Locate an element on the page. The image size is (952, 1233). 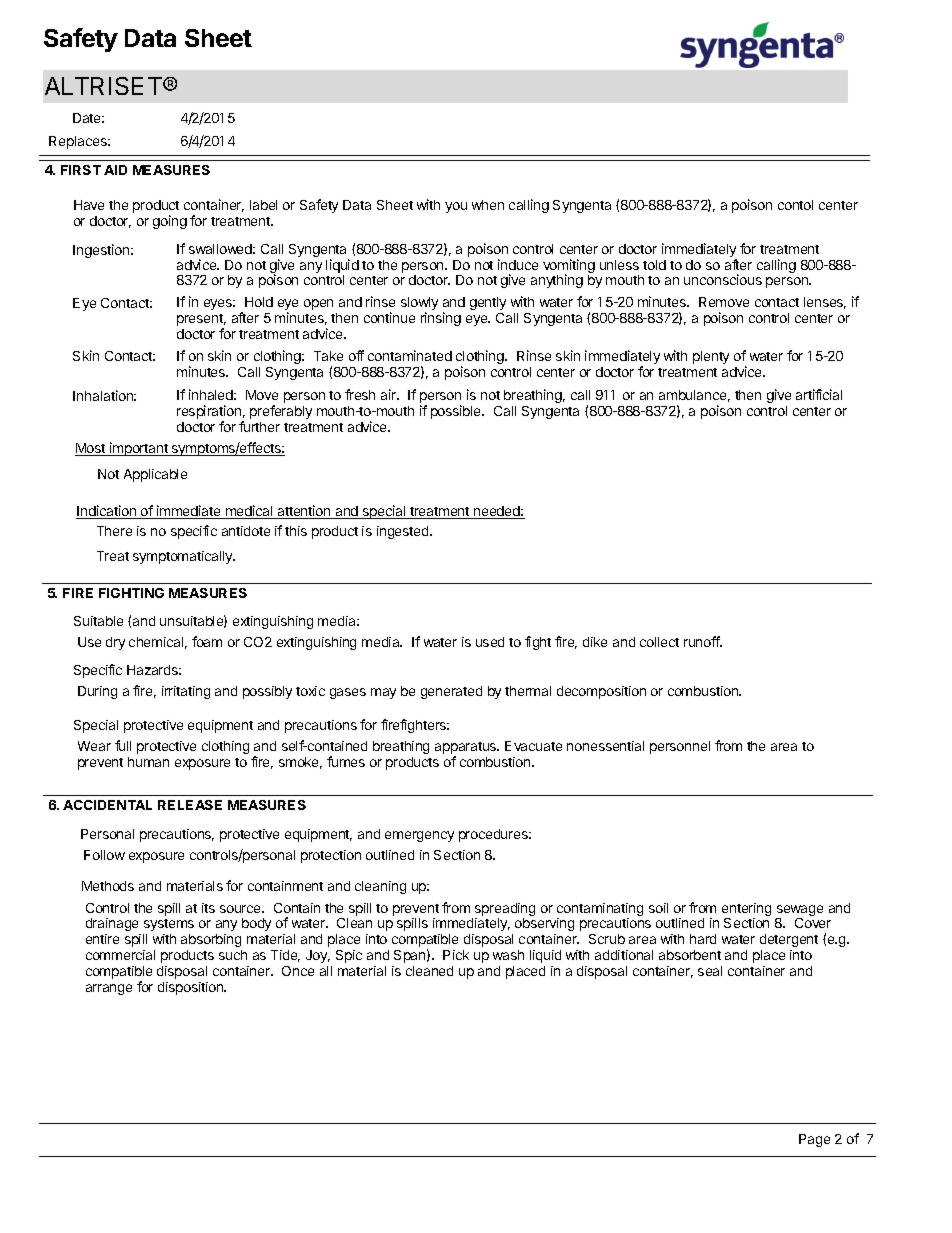
contol is located at coordinates (795, 205).
